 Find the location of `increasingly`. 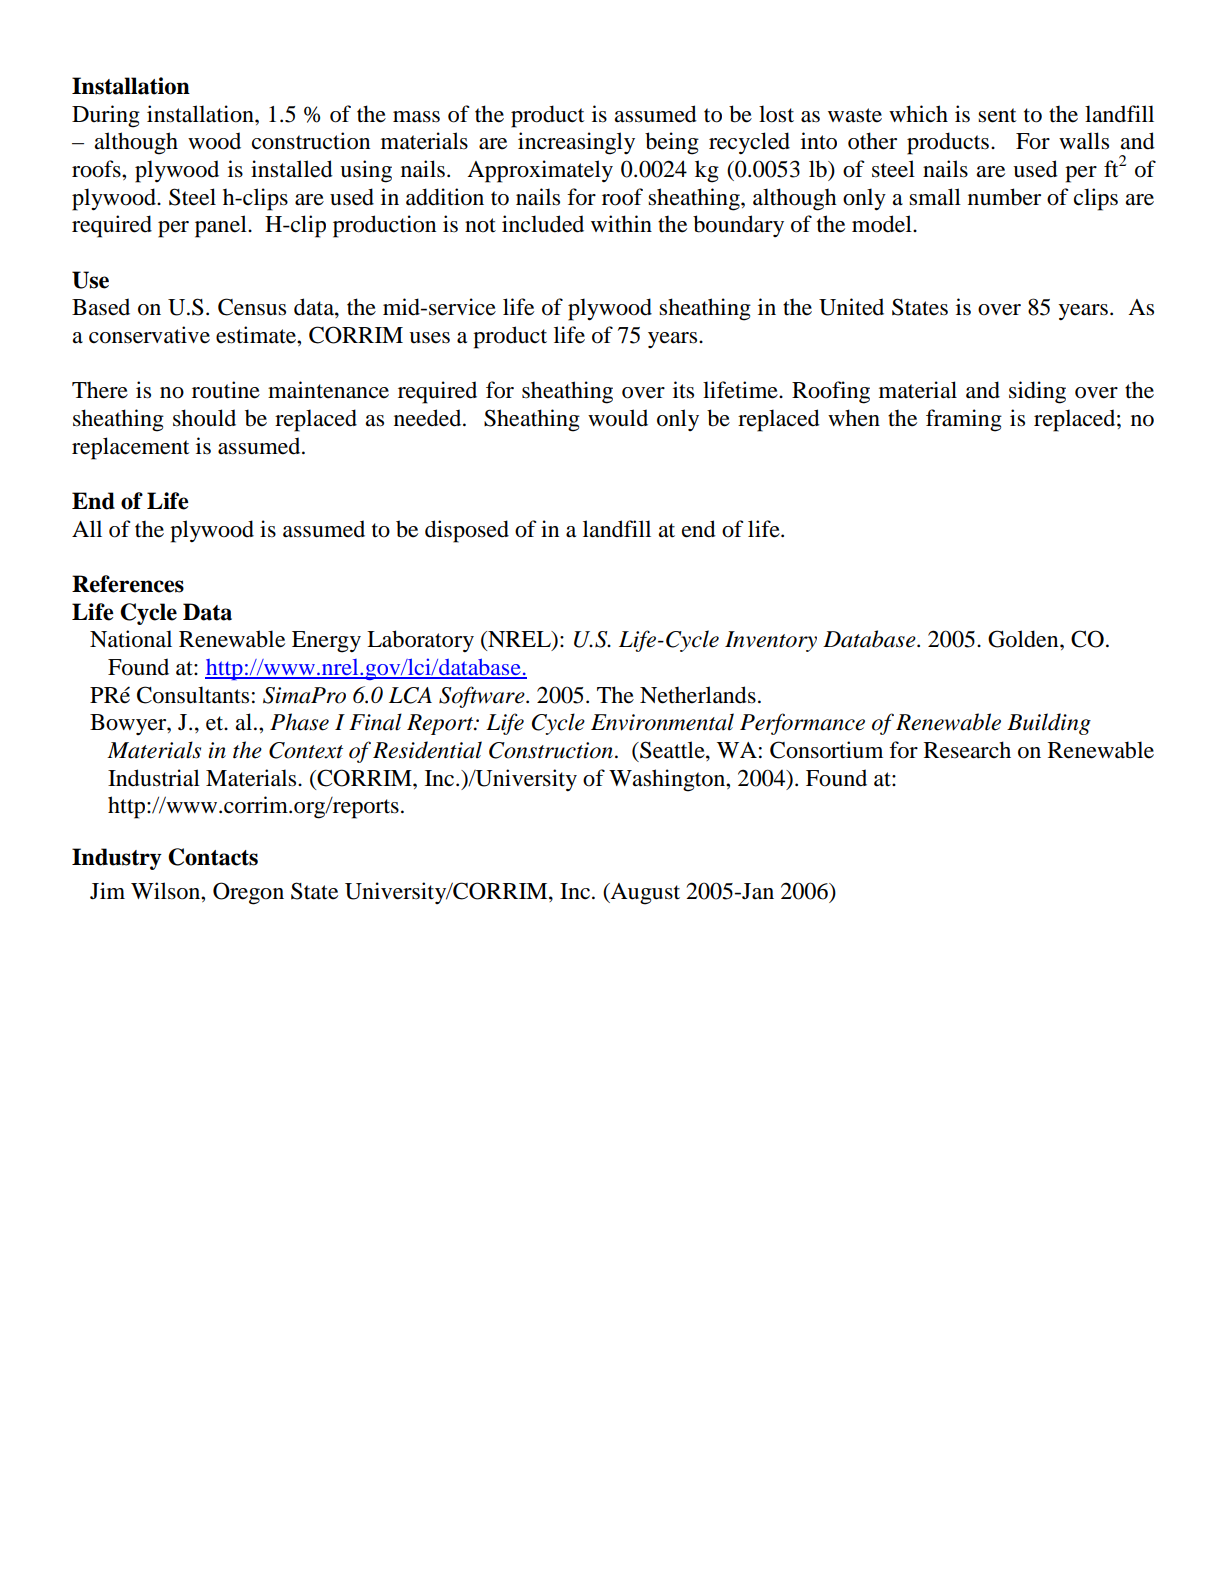

increasingly is located at coordinates (576, 143).
